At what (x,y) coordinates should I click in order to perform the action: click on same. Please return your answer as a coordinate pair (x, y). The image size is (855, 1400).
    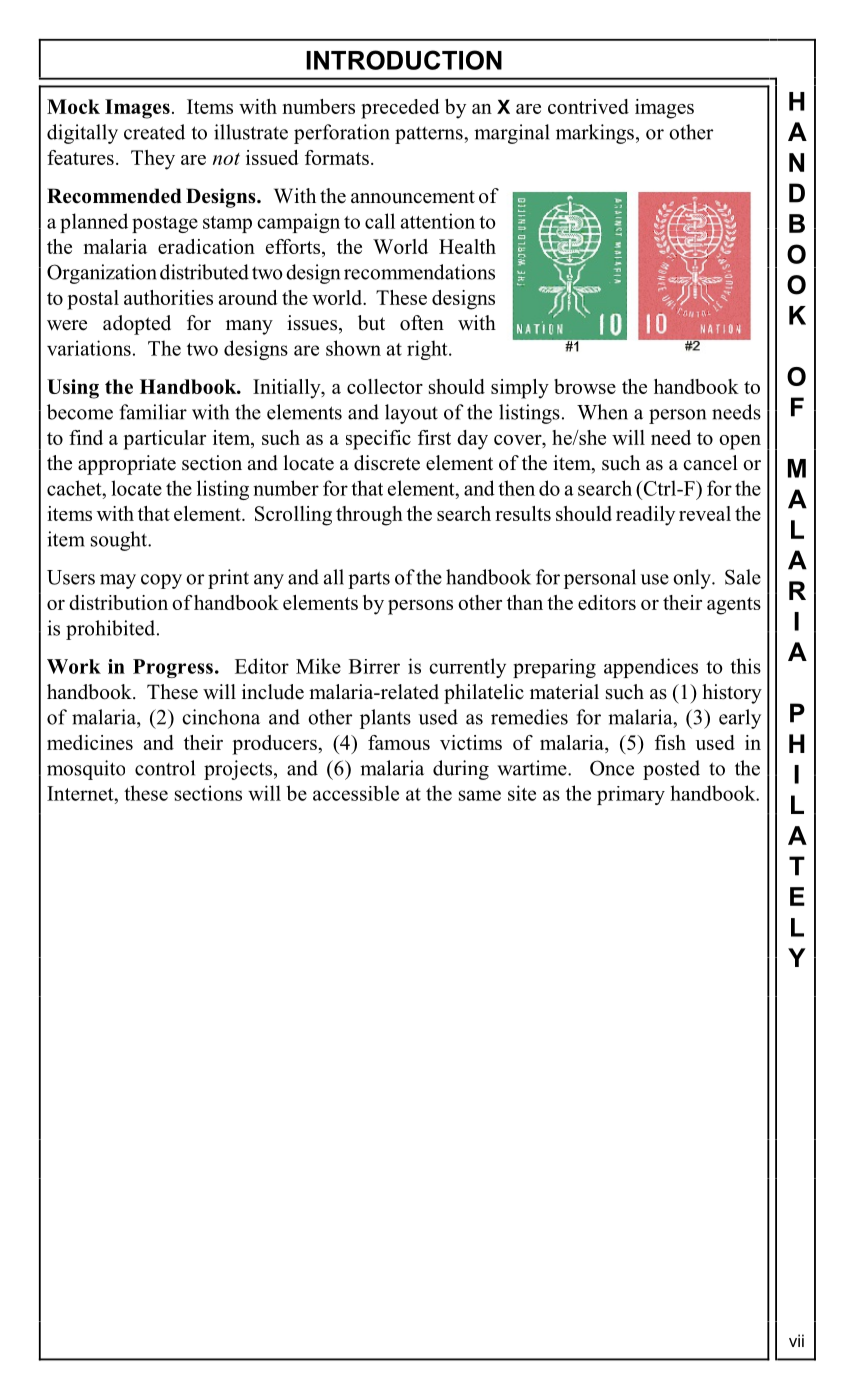
    Looking at the image, I should click on (480, 795).
